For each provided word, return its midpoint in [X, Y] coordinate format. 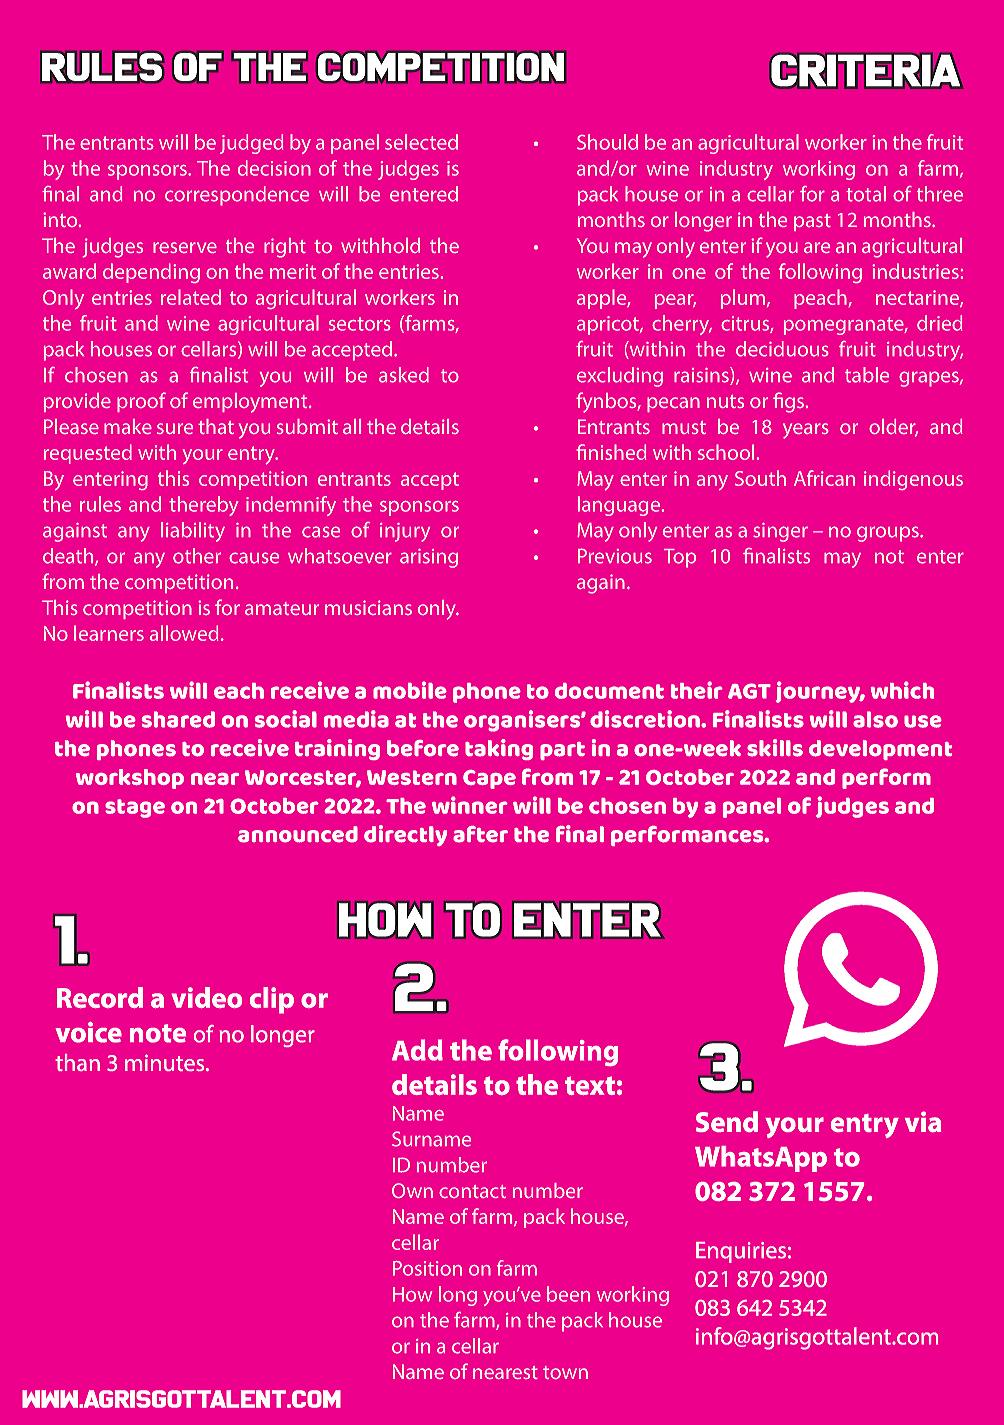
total [866, 194]
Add [417, 1050]
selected [421, 142]
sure [175, 428]
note [158, 1033]
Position [427, 1268]
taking [499, 749]
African [824, 478]
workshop [130, 779]
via [923, 1121]
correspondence [237, 196]
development [880, 750]
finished [611, 452]
